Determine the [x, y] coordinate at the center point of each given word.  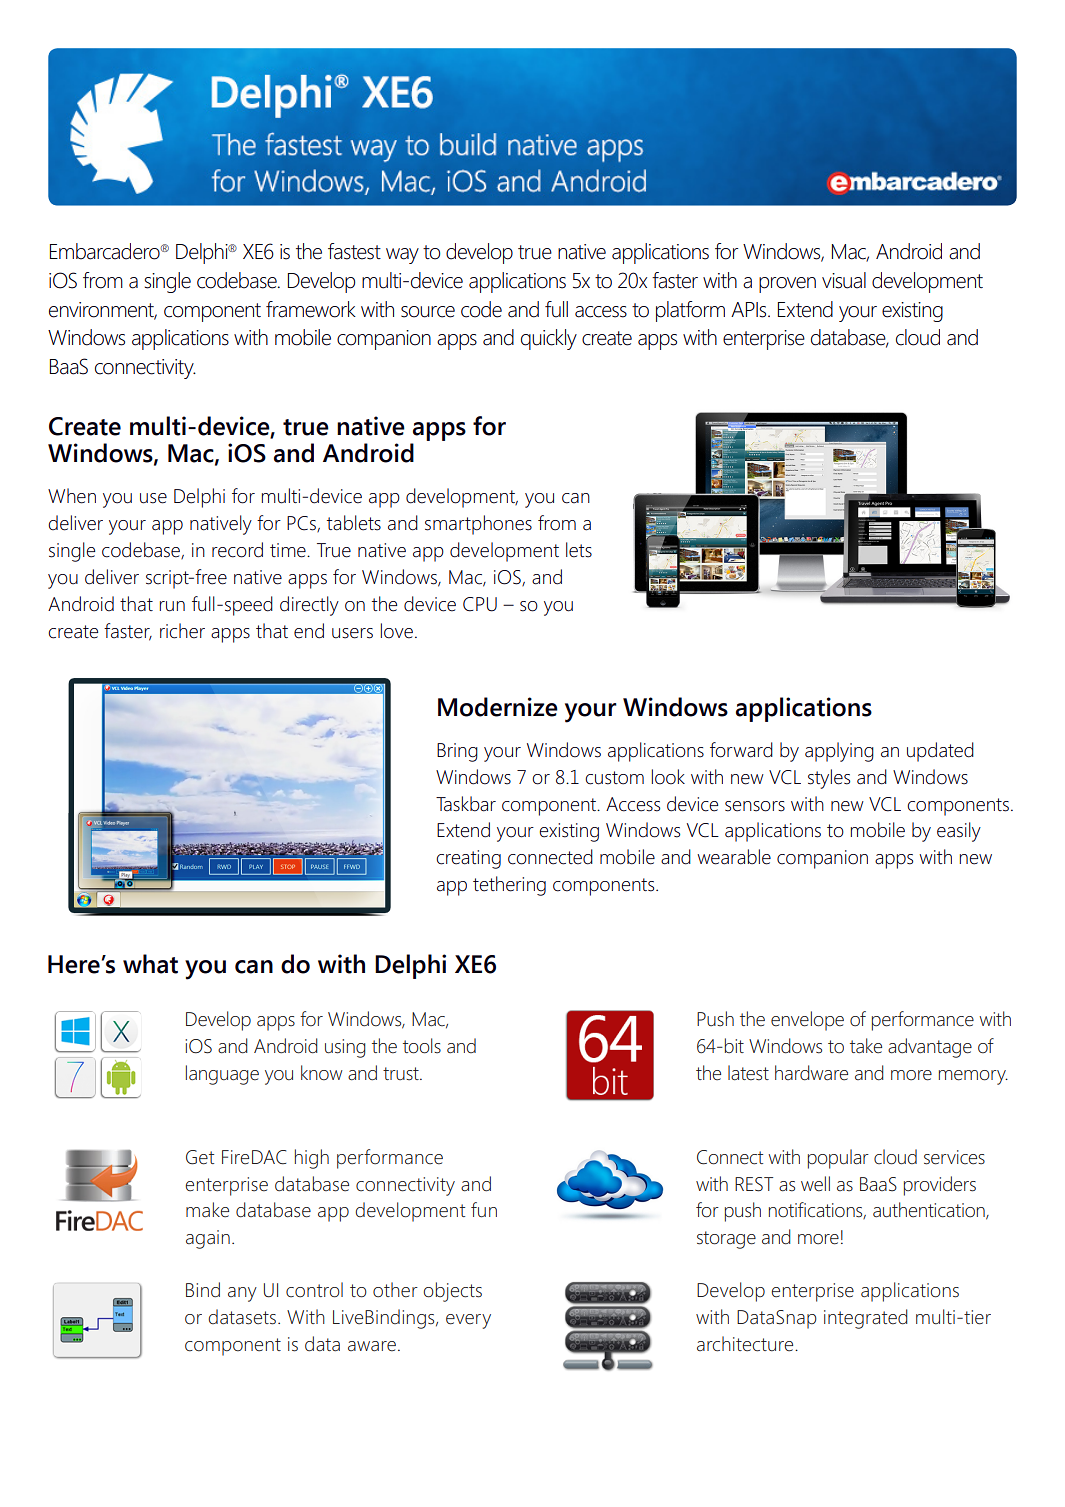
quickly [549, 339]
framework [311, 309]
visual [844, 280]
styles [829, 779]
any [242, 1294]
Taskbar [466, 804]
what [150, 964]
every [468, 1321]
